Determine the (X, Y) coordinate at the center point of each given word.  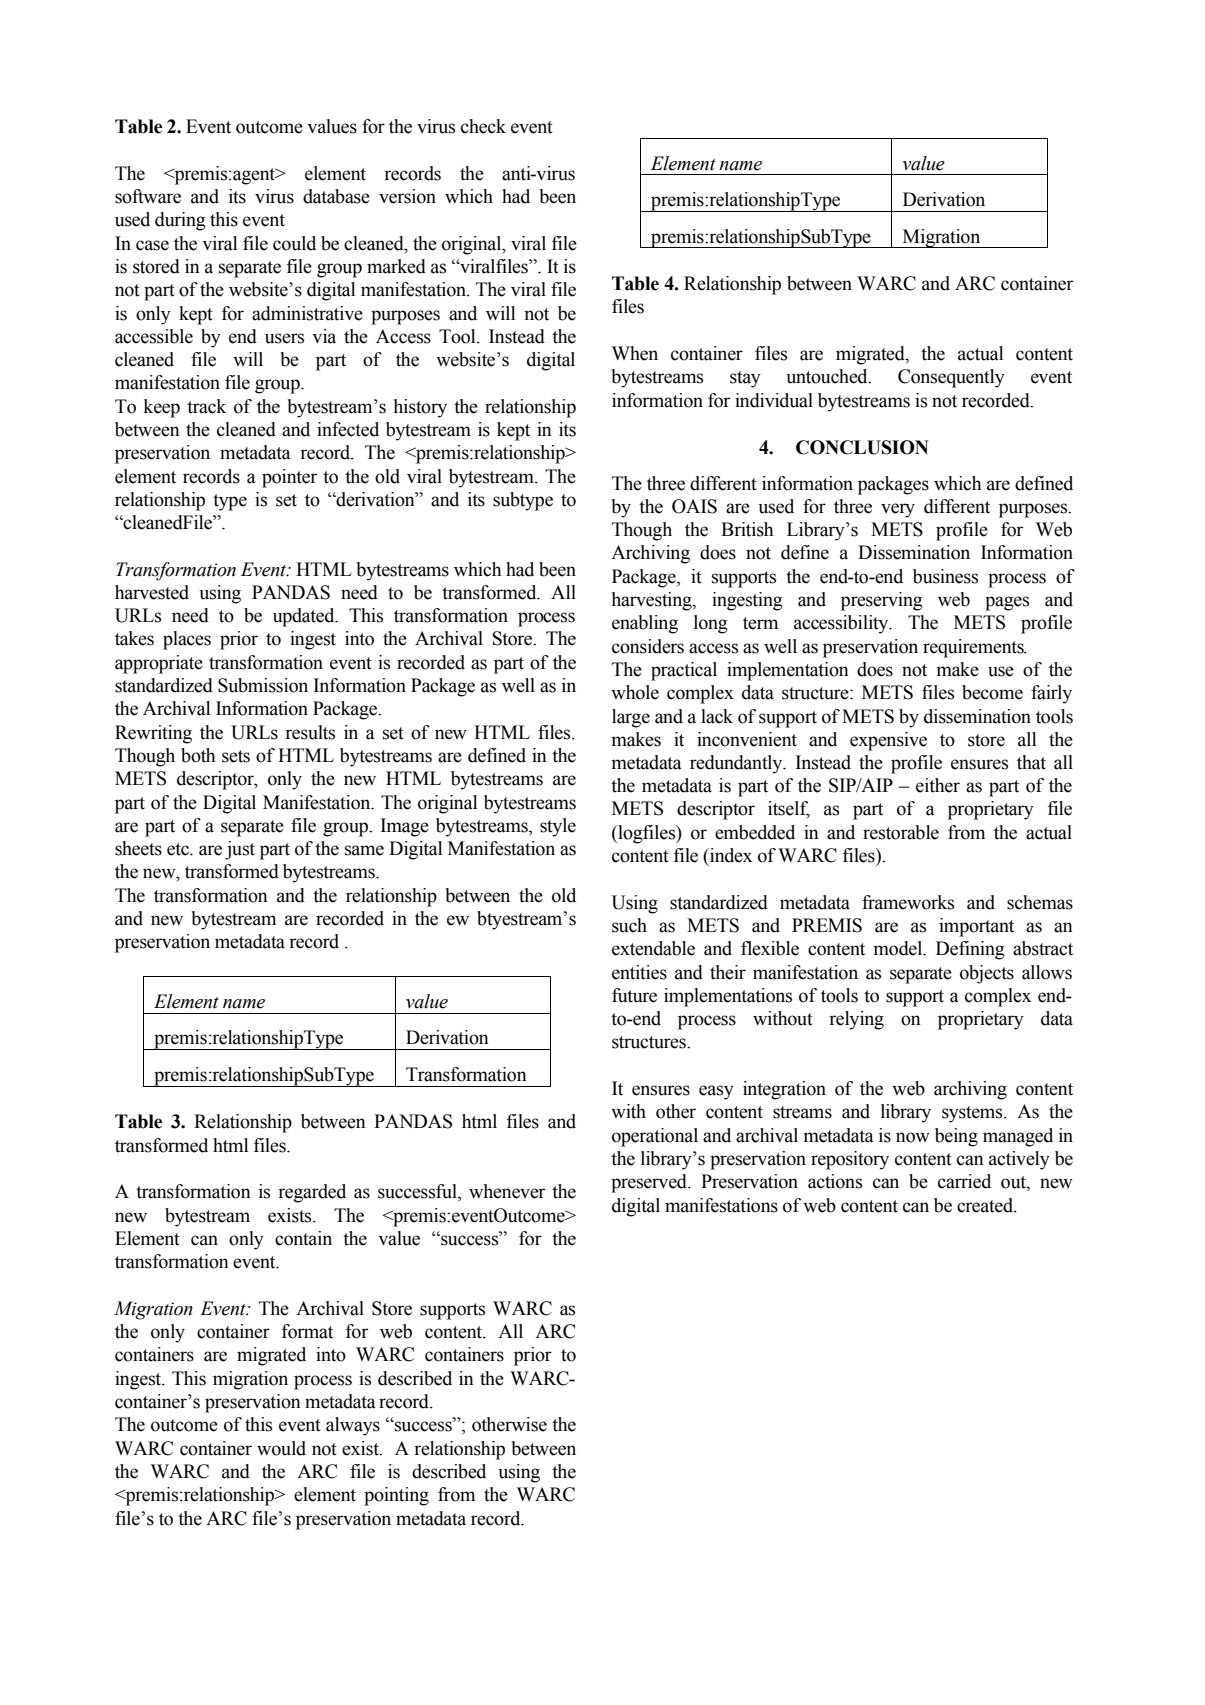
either (938, 785)
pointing (396, 1496)
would (281, 1448)
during (180, 221)
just (240, 850)
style (558, 827)
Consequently (951, 378)
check (483, 126)
